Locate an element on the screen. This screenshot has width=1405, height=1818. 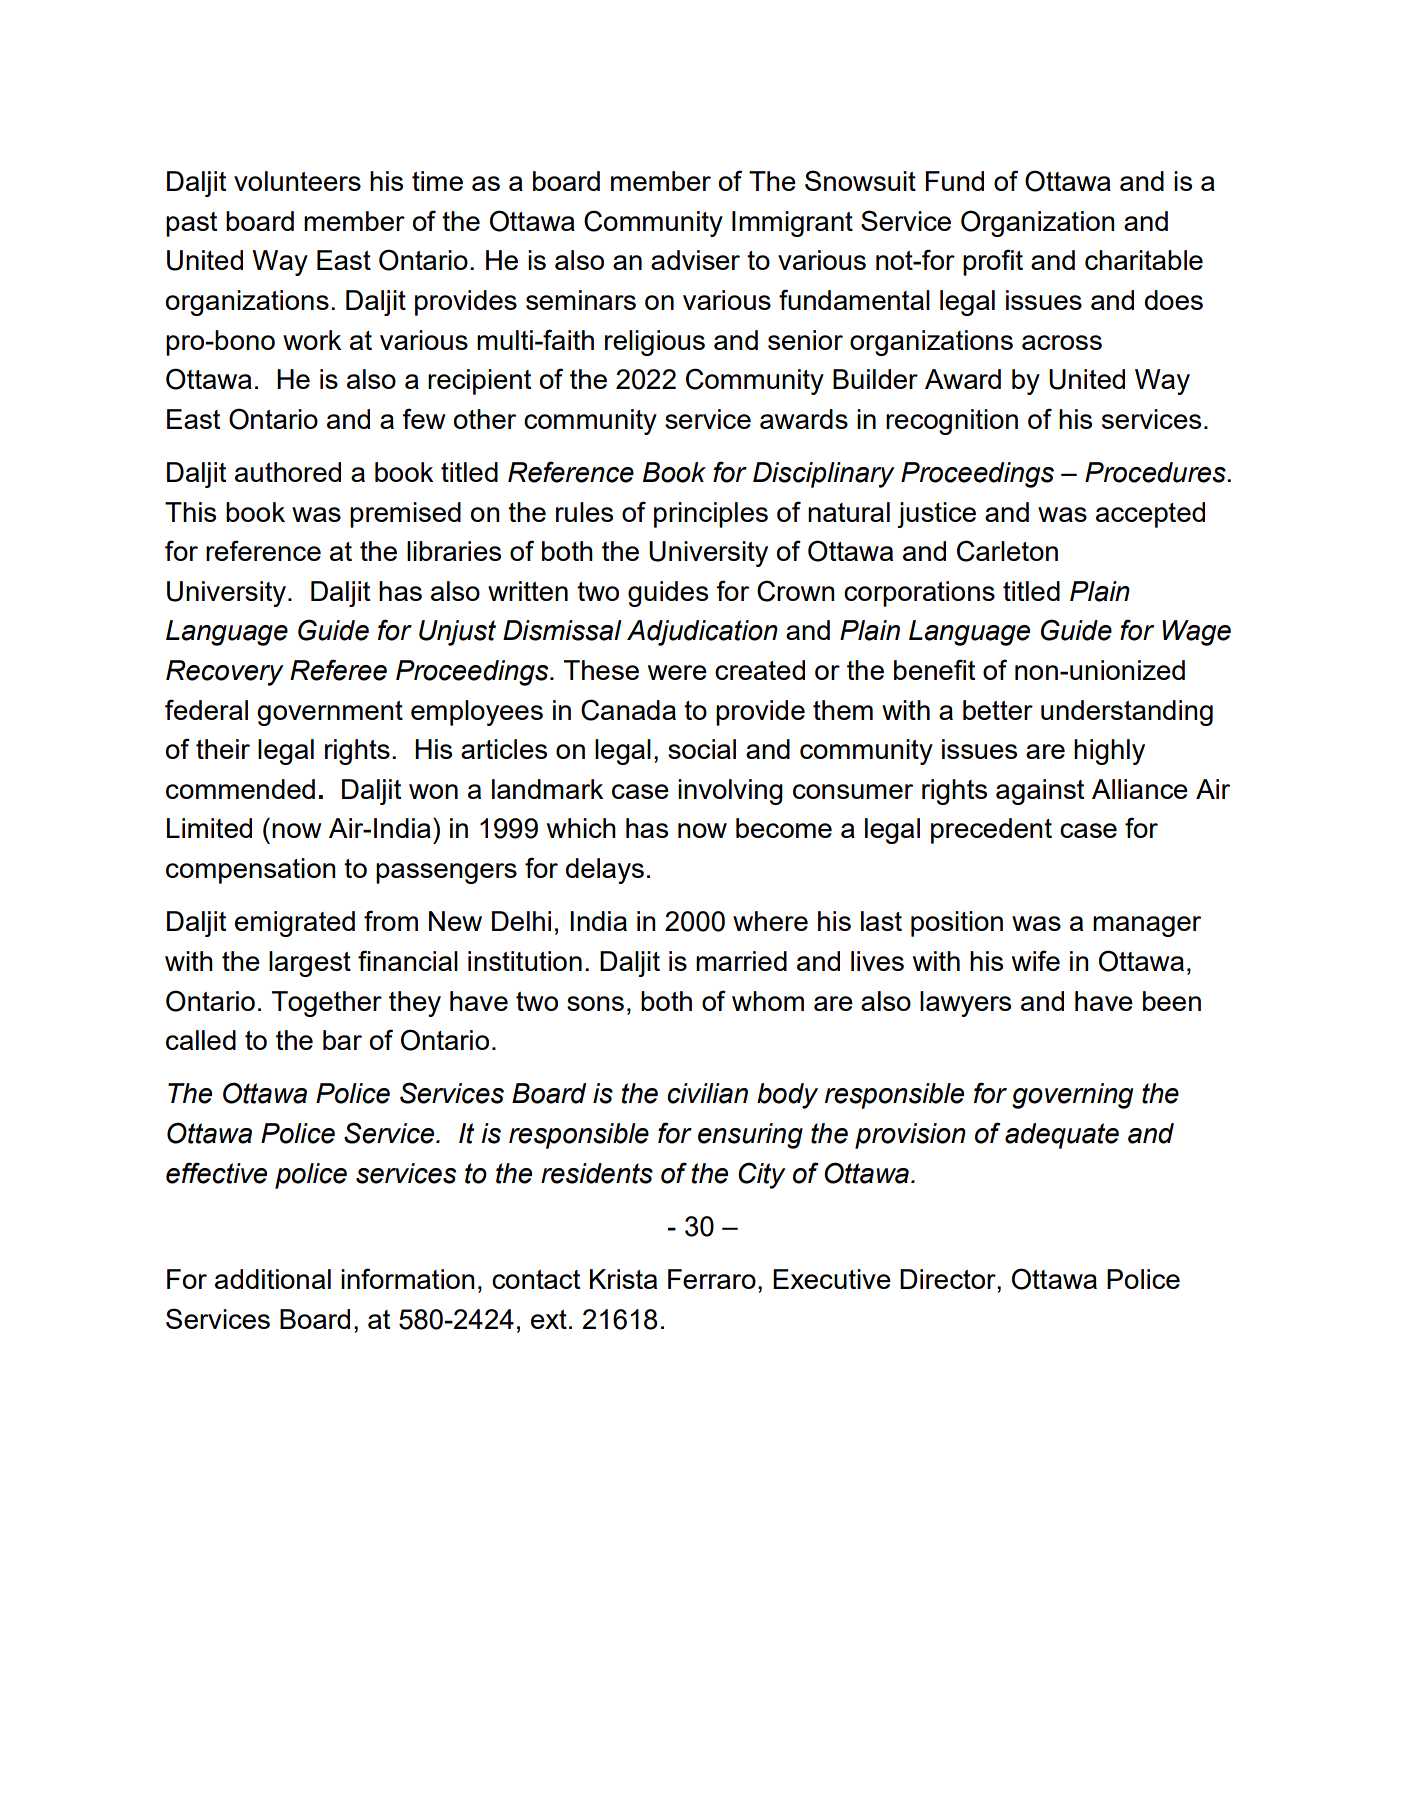
wife is located at coordinates (1036, 960).
